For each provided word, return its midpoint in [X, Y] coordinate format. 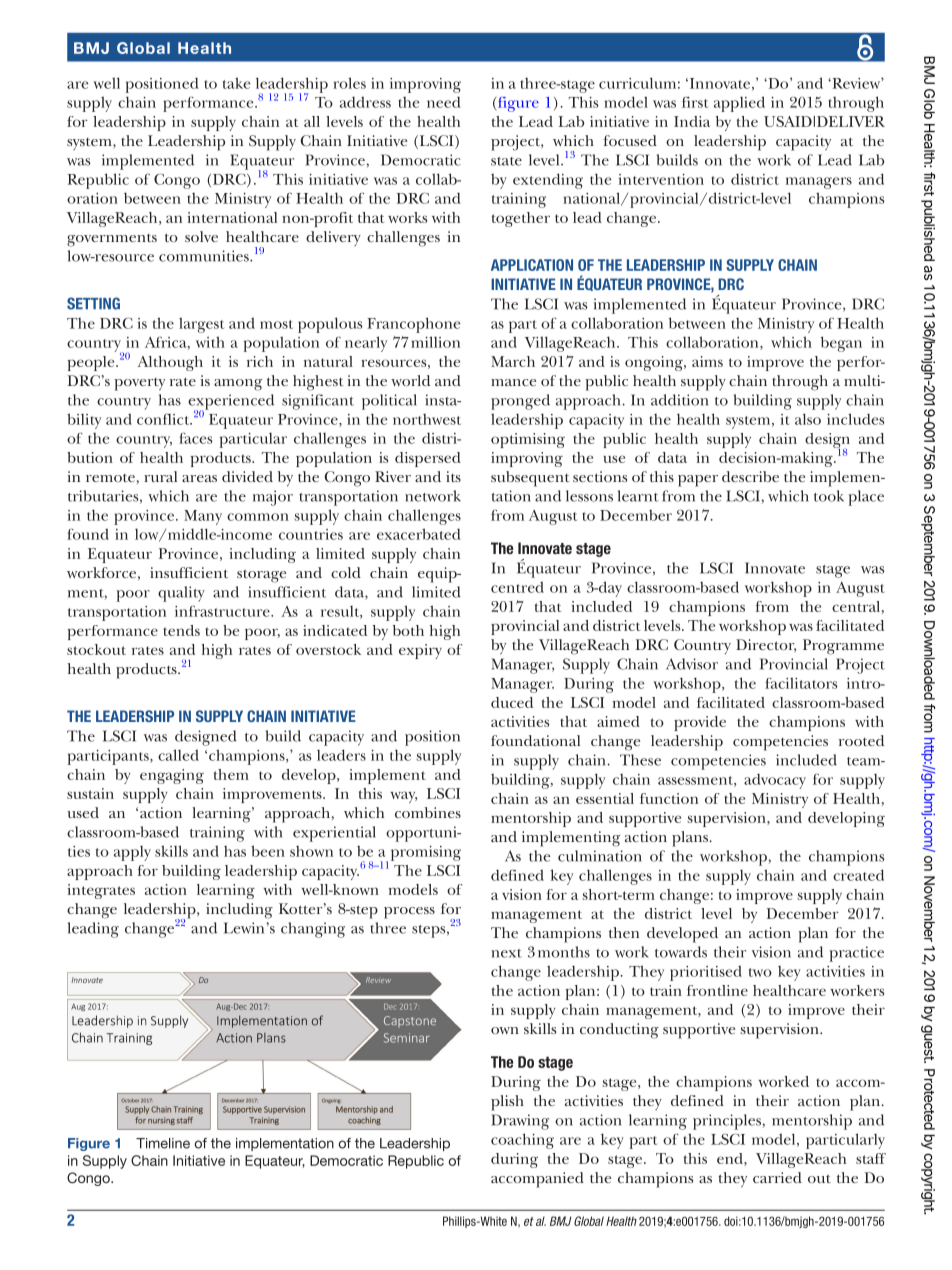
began [841, 344]
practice [857, 954]
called [178, 755]
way [404, 797]
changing [313, 930]
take [236, 83]
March [513, 361]
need [443, 102]
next [506, 953]
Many [203, 517]
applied [739, 104]
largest [201, 325]
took [829, 496]
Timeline [163, 1143]
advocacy [775, 781]
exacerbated [418, 534]
